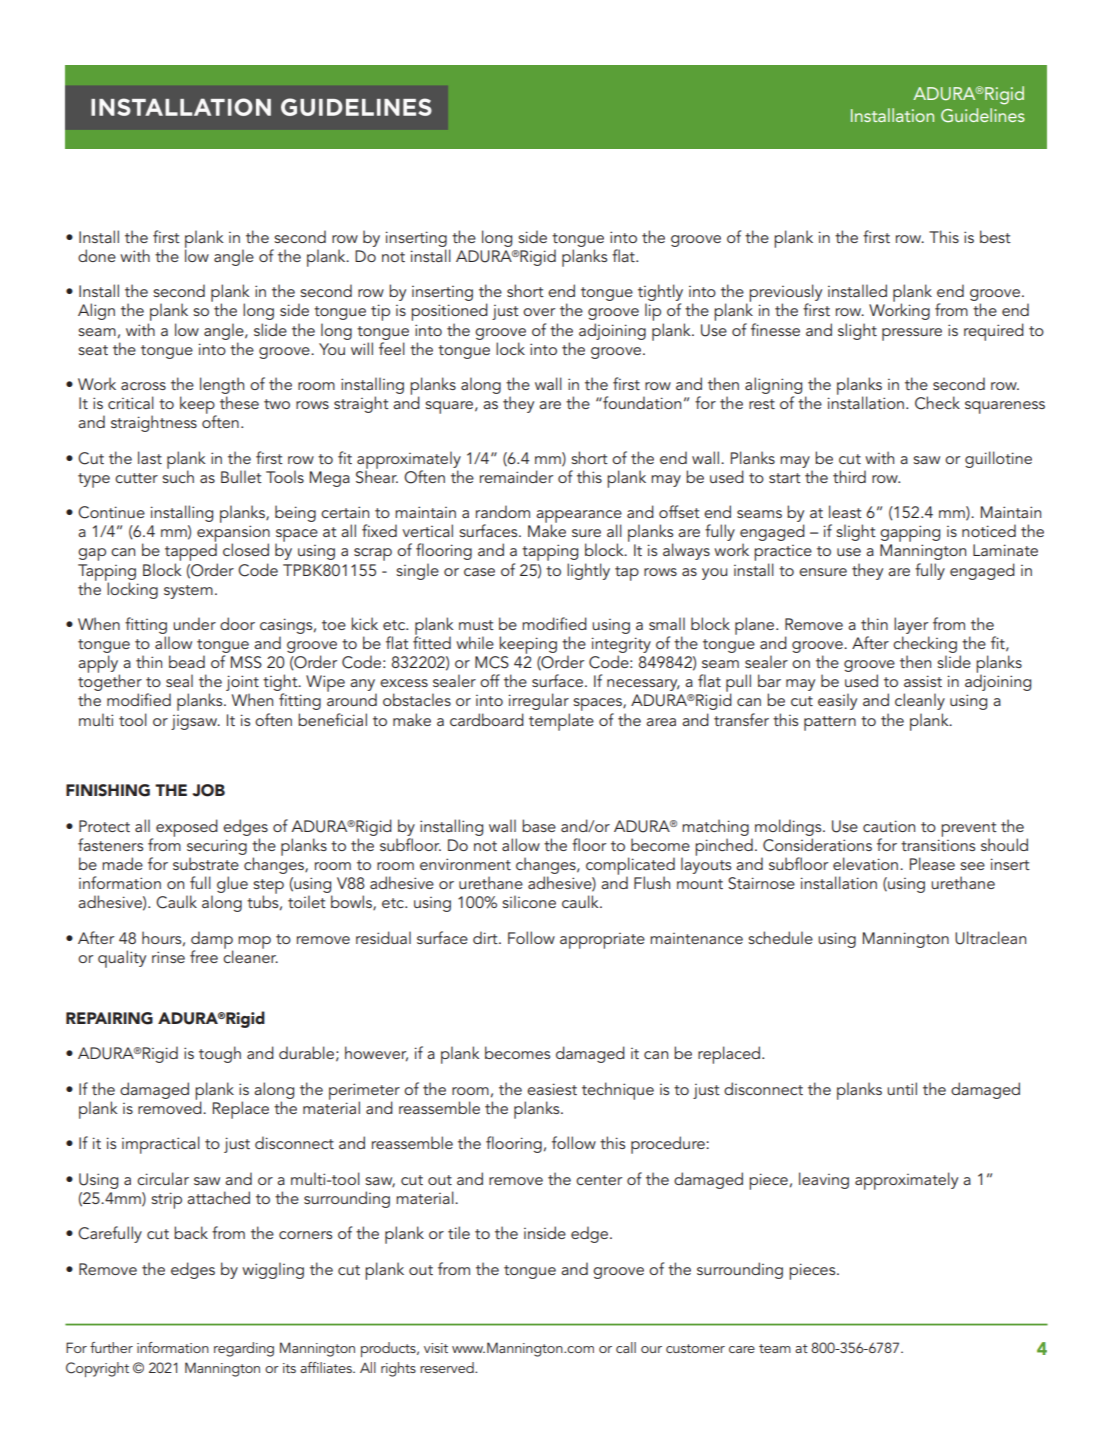 This screenshot has width=1113, height=1440. Describe the element at coordinates (561, 722) in the screenshot. I see `template` at that location.
